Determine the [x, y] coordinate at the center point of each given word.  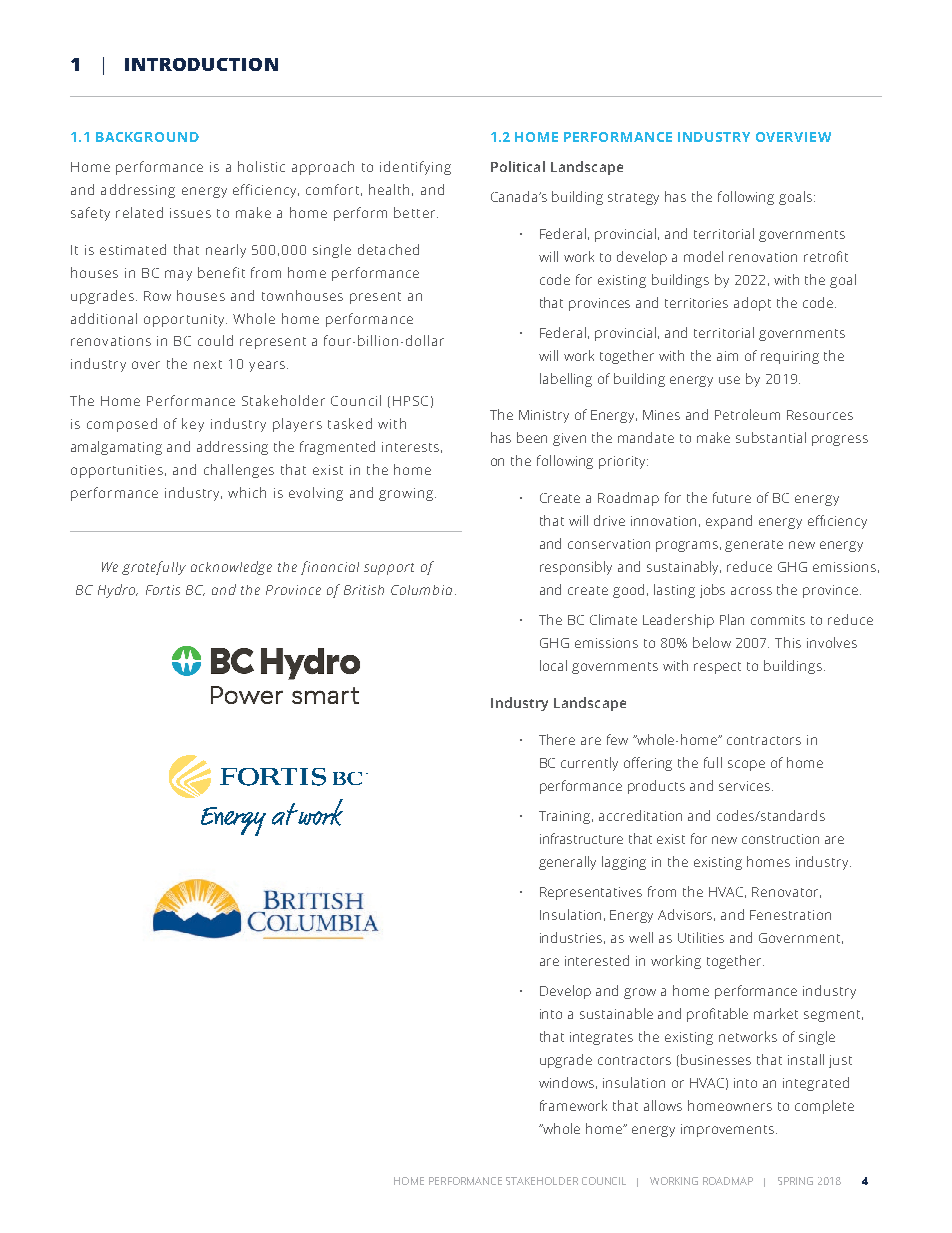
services [746, 786]
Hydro [118, 591]
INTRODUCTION [201, 64]
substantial [771, 437]
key [193, 425]
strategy [633, 199]
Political [518, 166]
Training [566, 817]
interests [410, 447]
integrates [601, 1038]
